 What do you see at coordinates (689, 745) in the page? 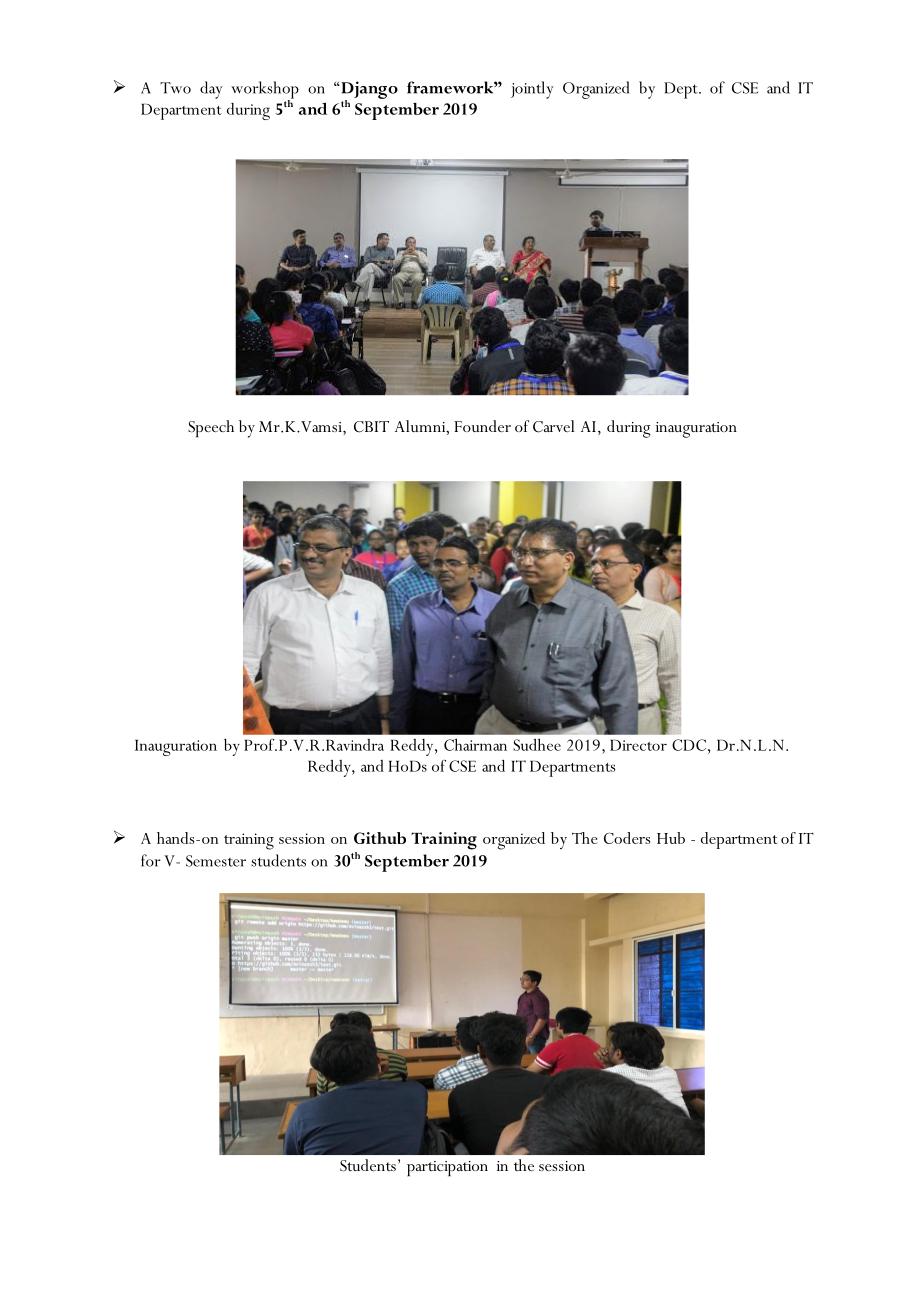
I see `CDC` at bounding box center [689, 745].
